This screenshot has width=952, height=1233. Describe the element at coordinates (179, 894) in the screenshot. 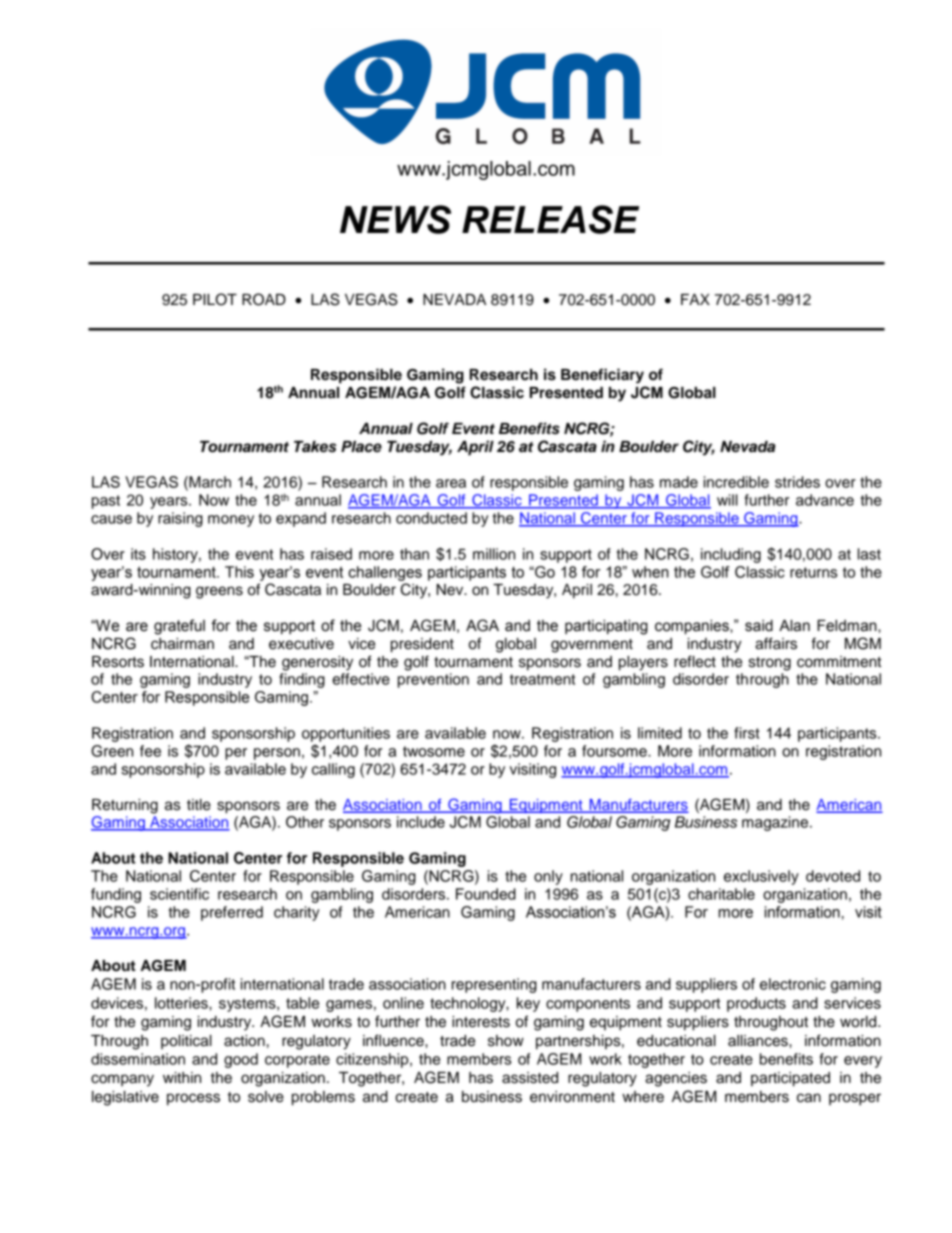

I see `scientific` at that location.
